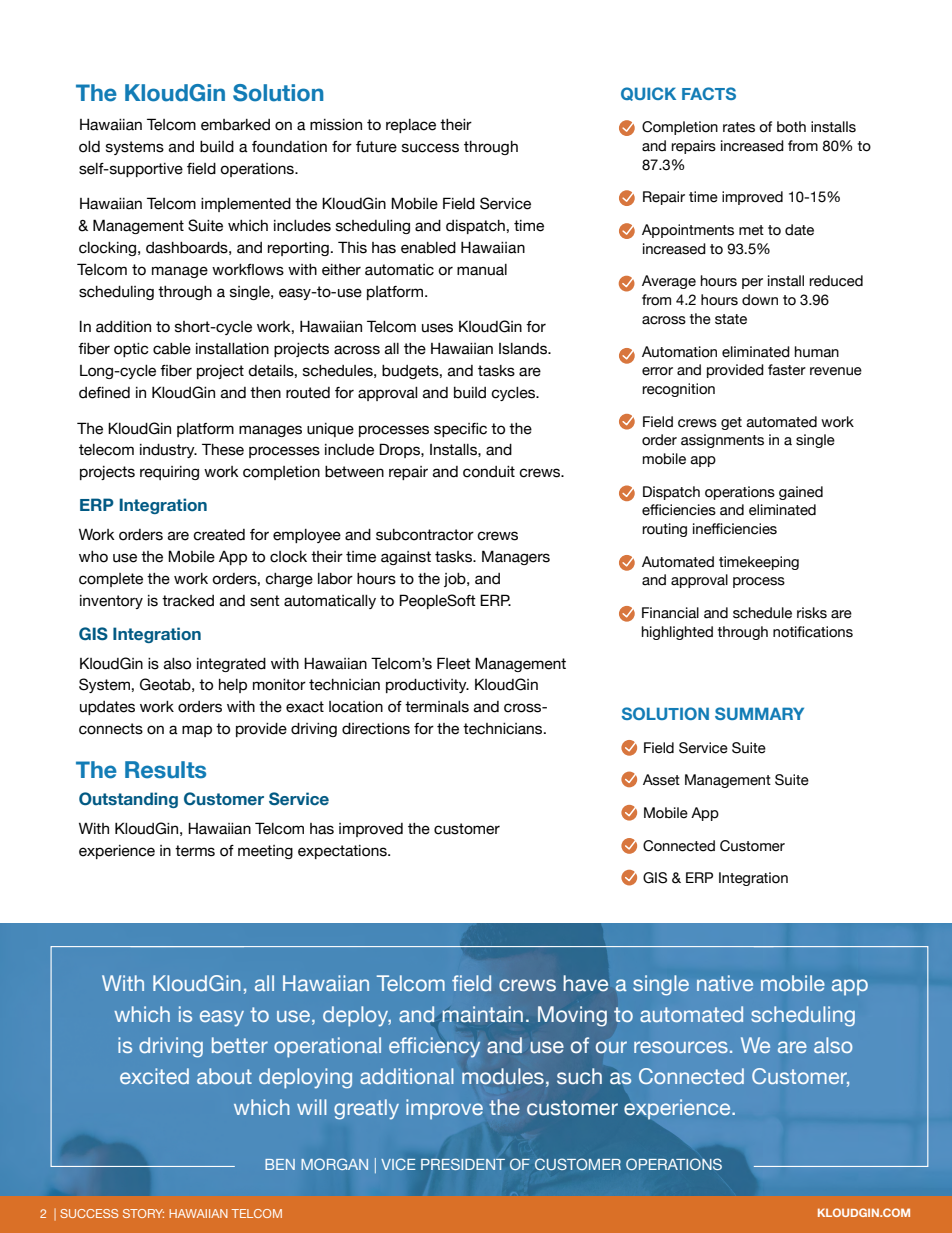  I want to click on replace, so click(411, 126).
